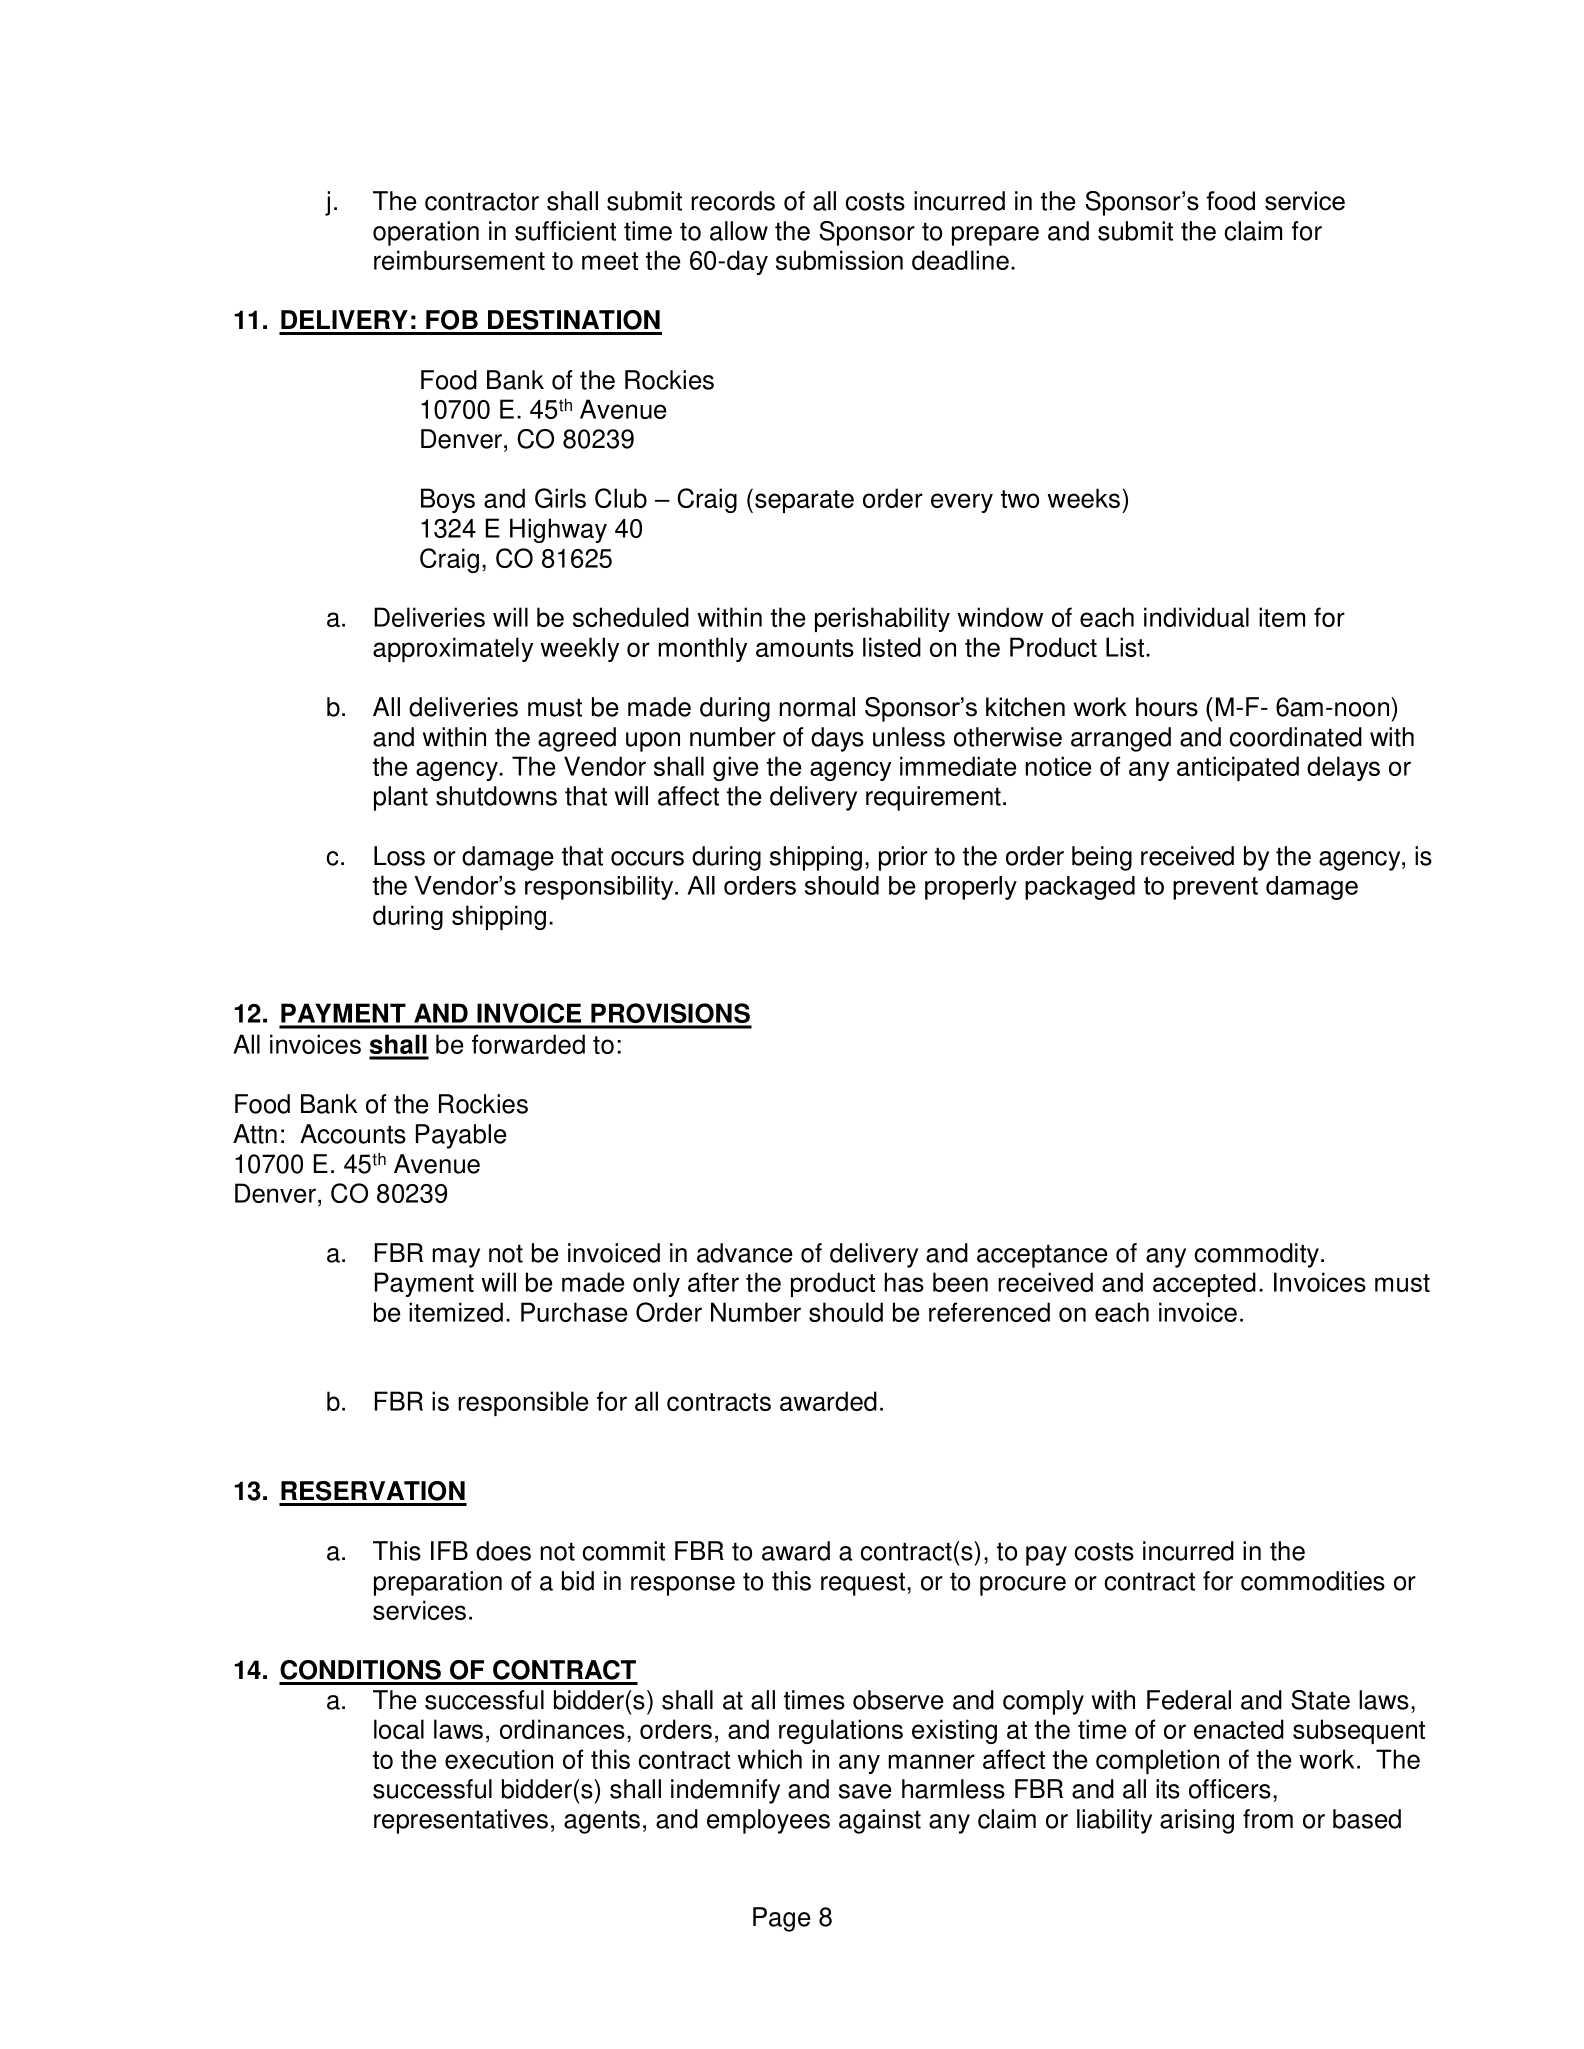 This image has width=1584, height=2049. Describe the element at coordinates (401, 798) in the image. I see `plant` at that location.
